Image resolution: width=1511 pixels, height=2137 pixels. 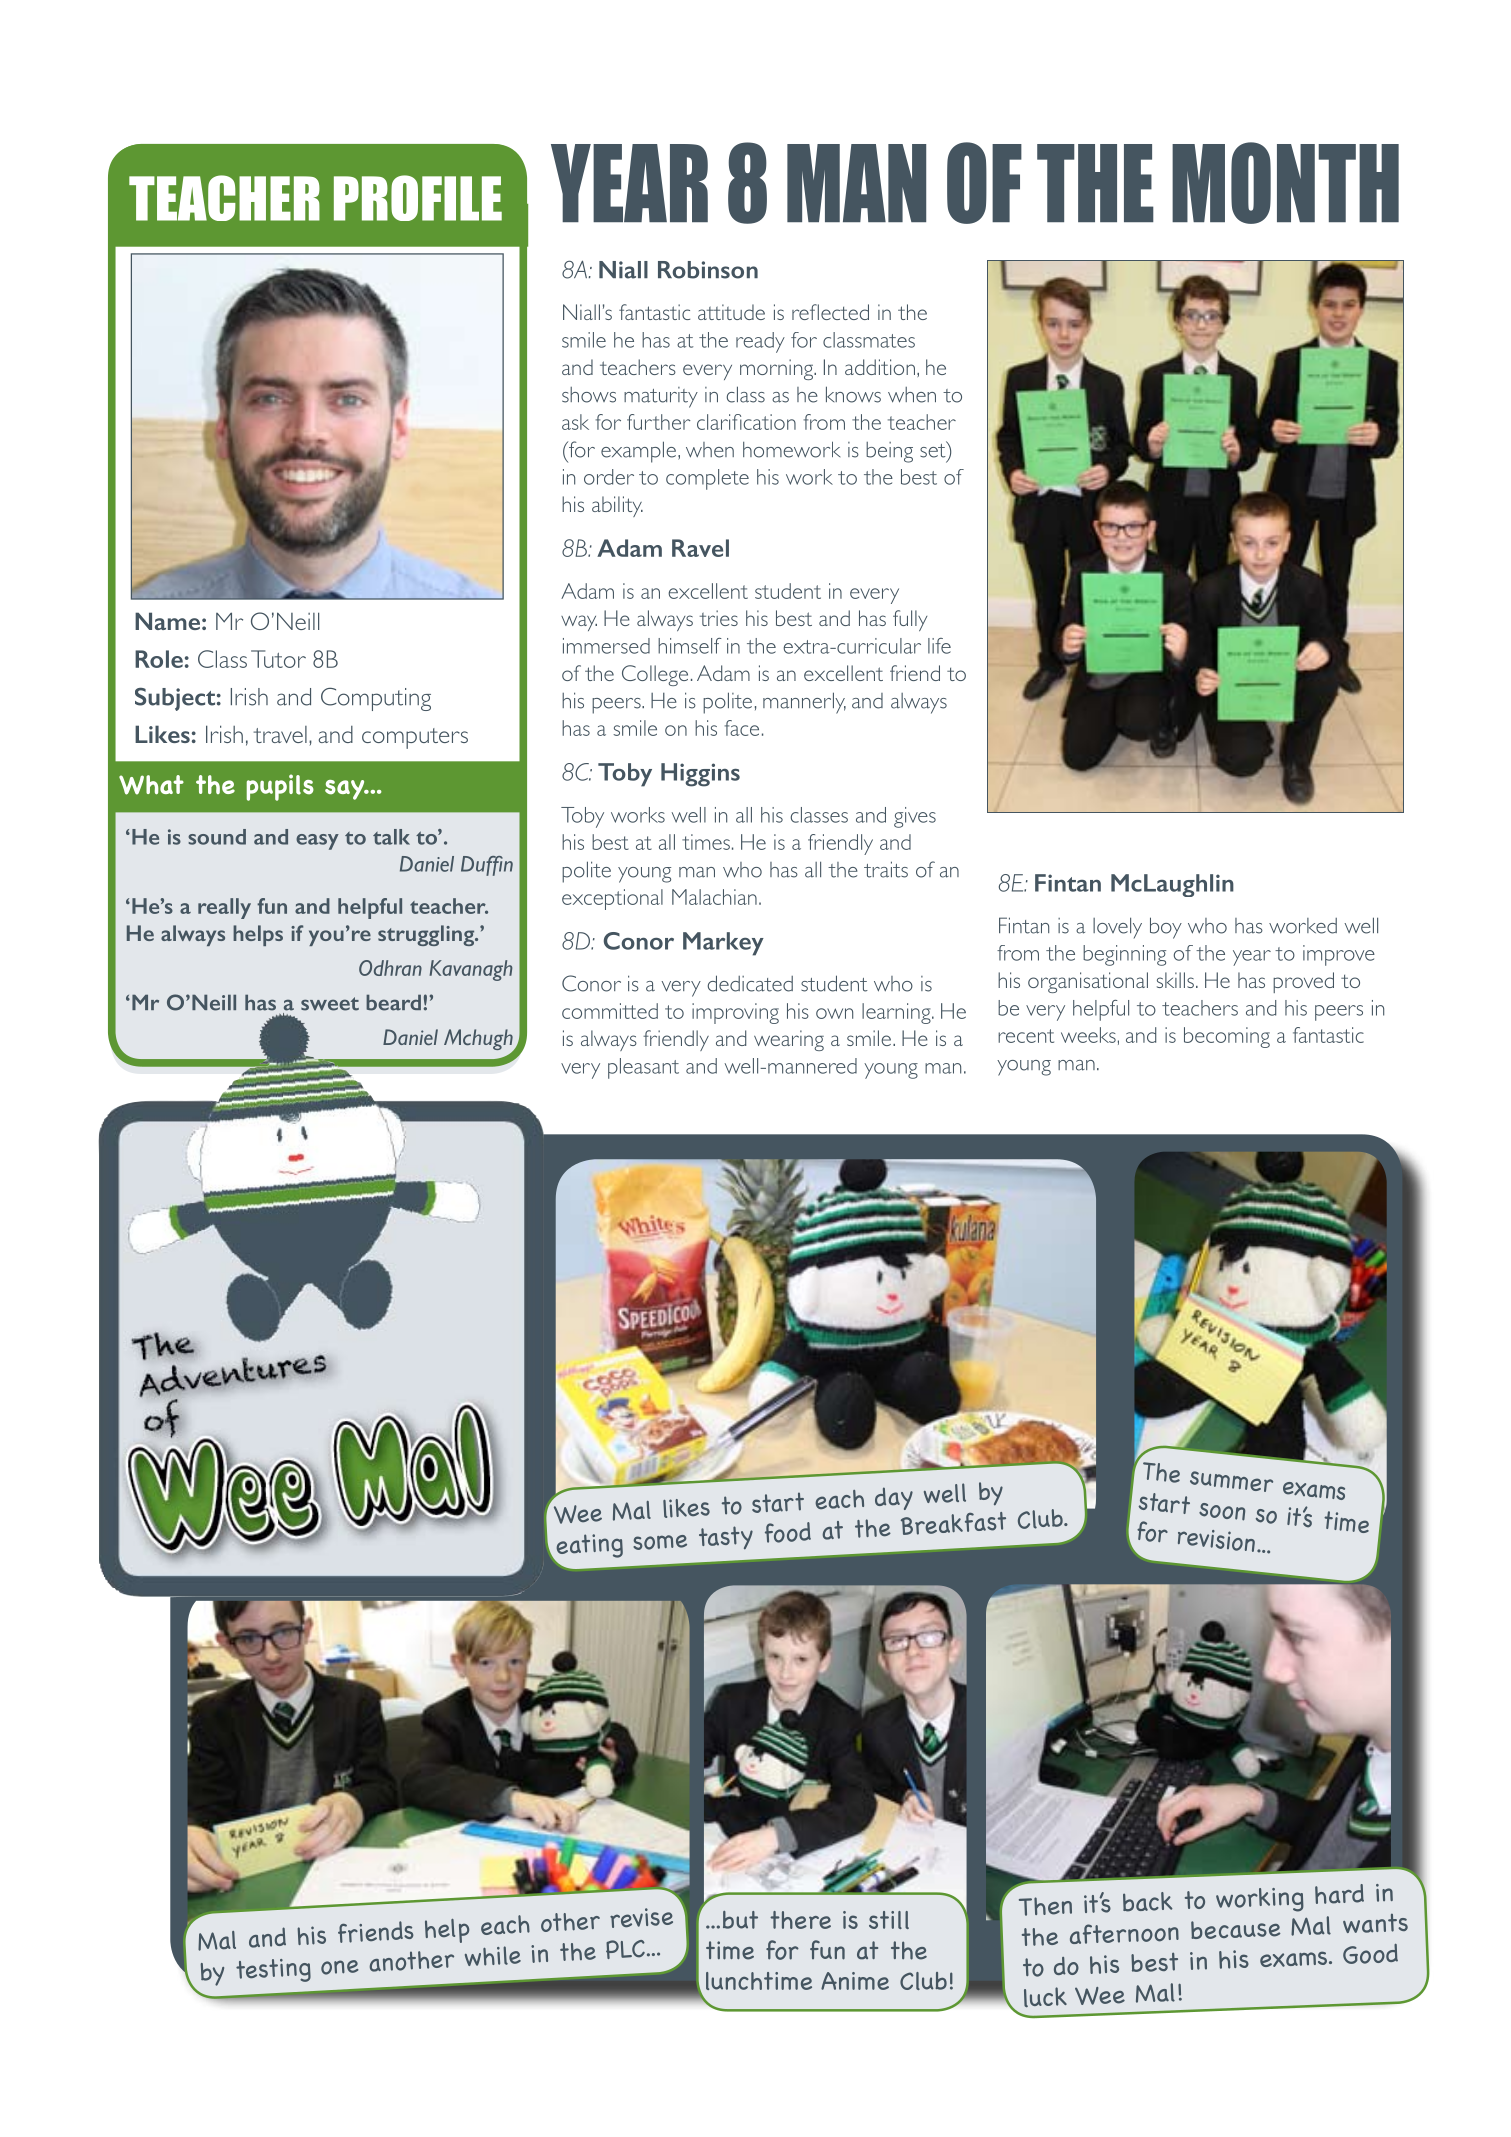 What do you see at coordinates (1285, 183) in the document?
I see `MONTH` at bounding box center [1285, 183].
